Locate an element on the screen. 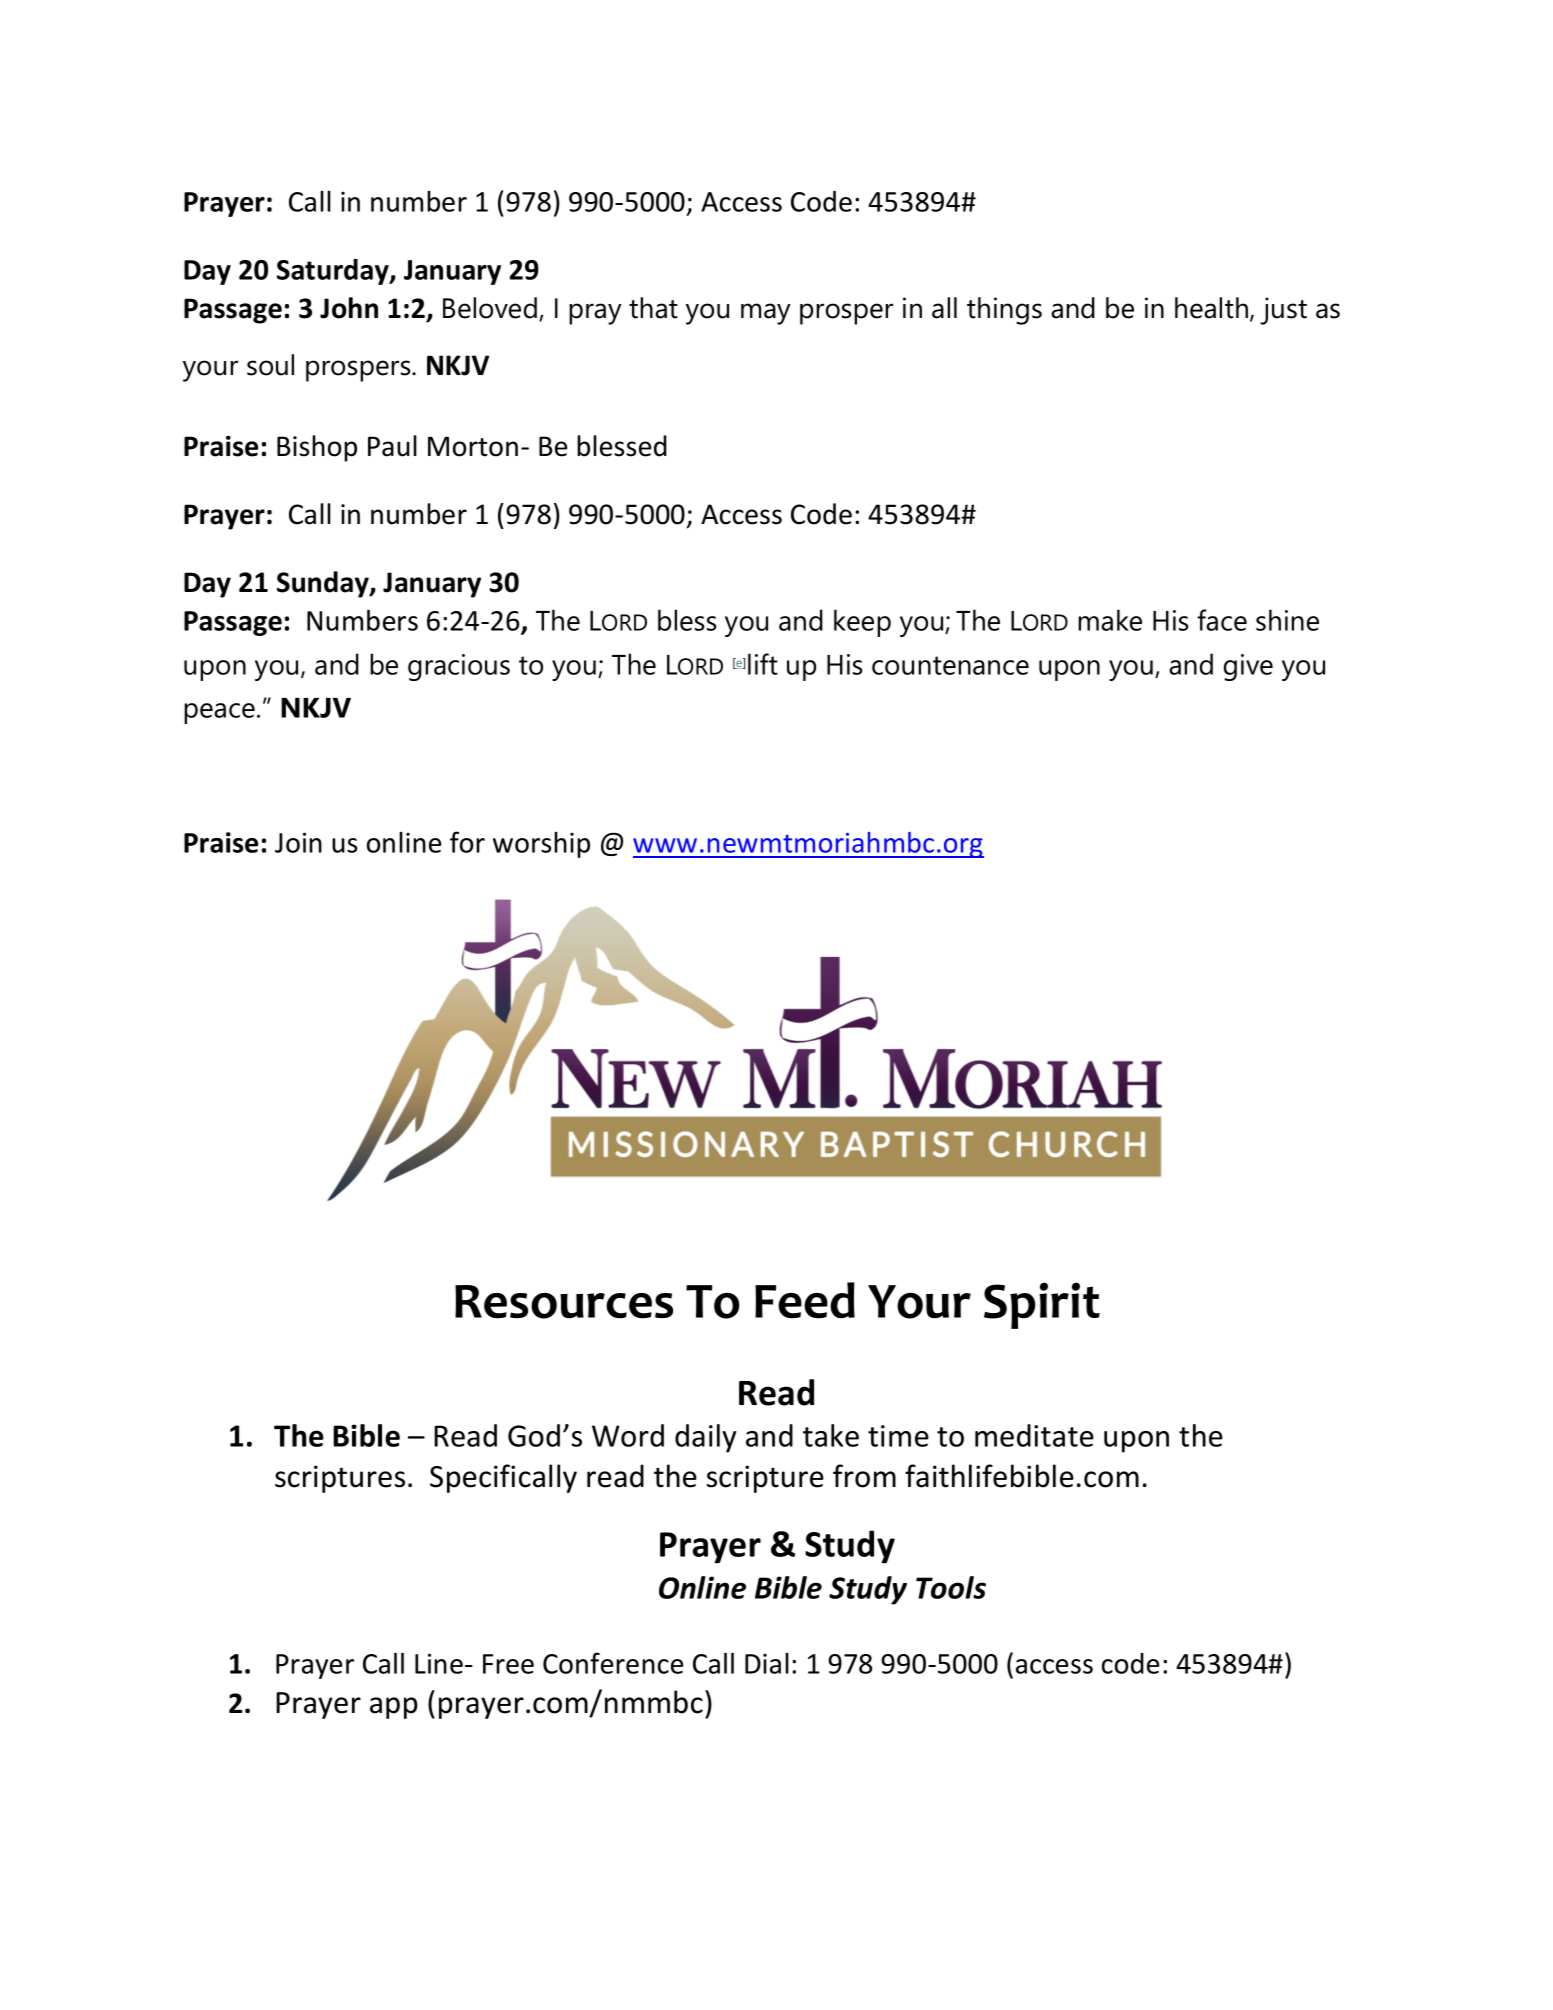 Image resolution: width=1553 pixels, height=2010 pixels. Spirit is located at coordinates (1042, 1305).
